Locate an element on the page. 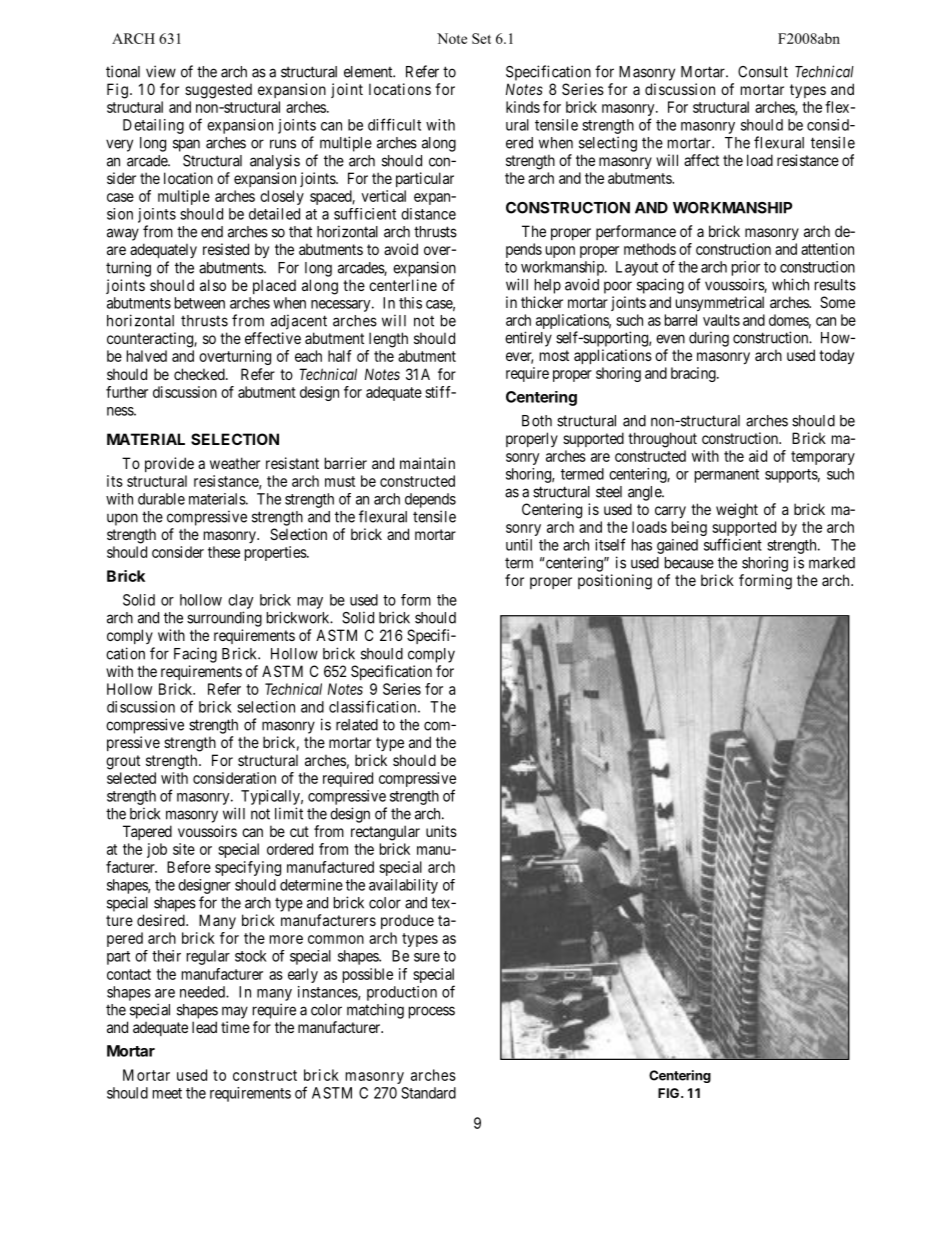  units is located at coordinates (441, 831).
